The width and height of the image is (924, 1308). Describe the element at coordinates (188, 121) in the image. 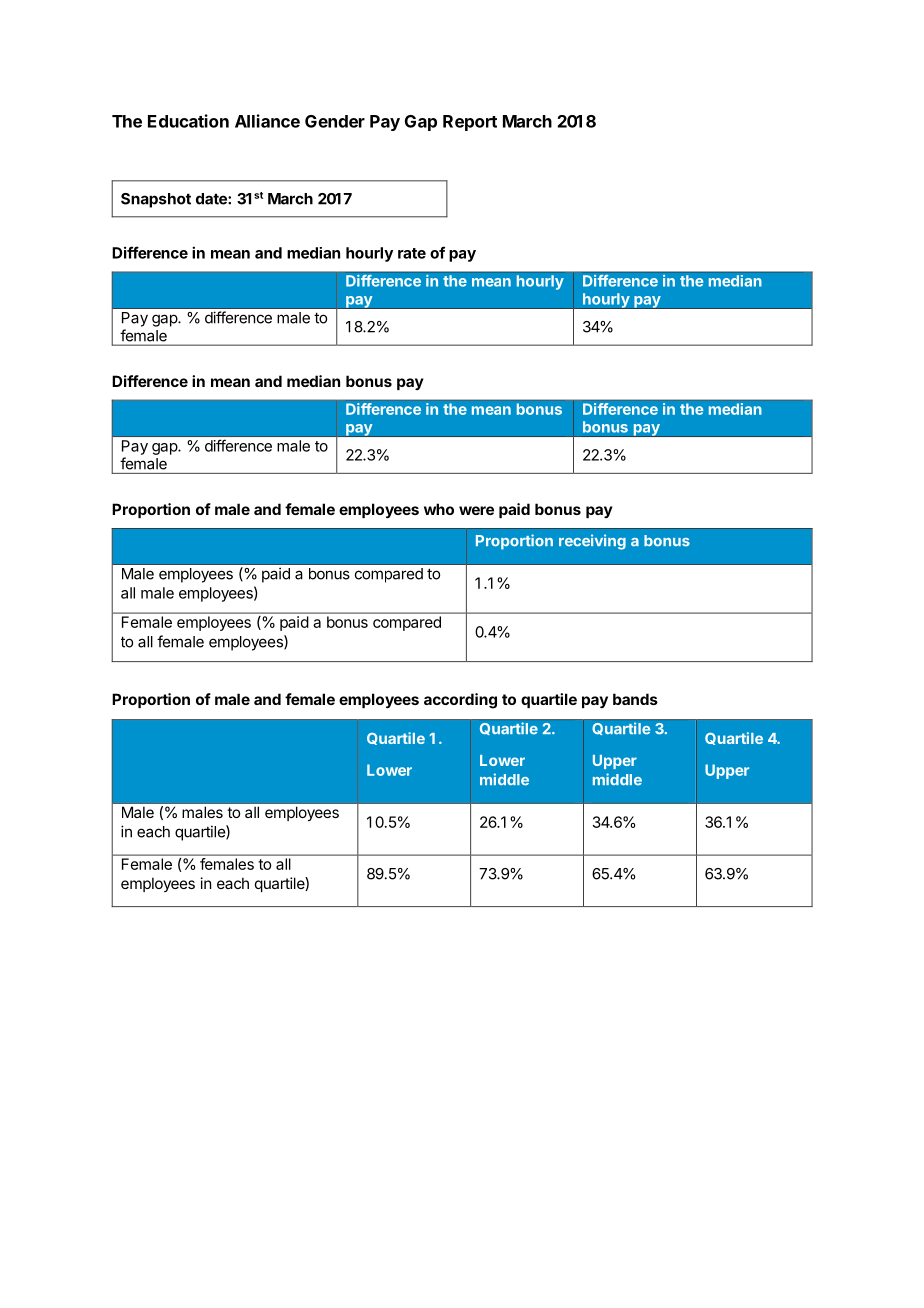

I see `Education` at that location.
